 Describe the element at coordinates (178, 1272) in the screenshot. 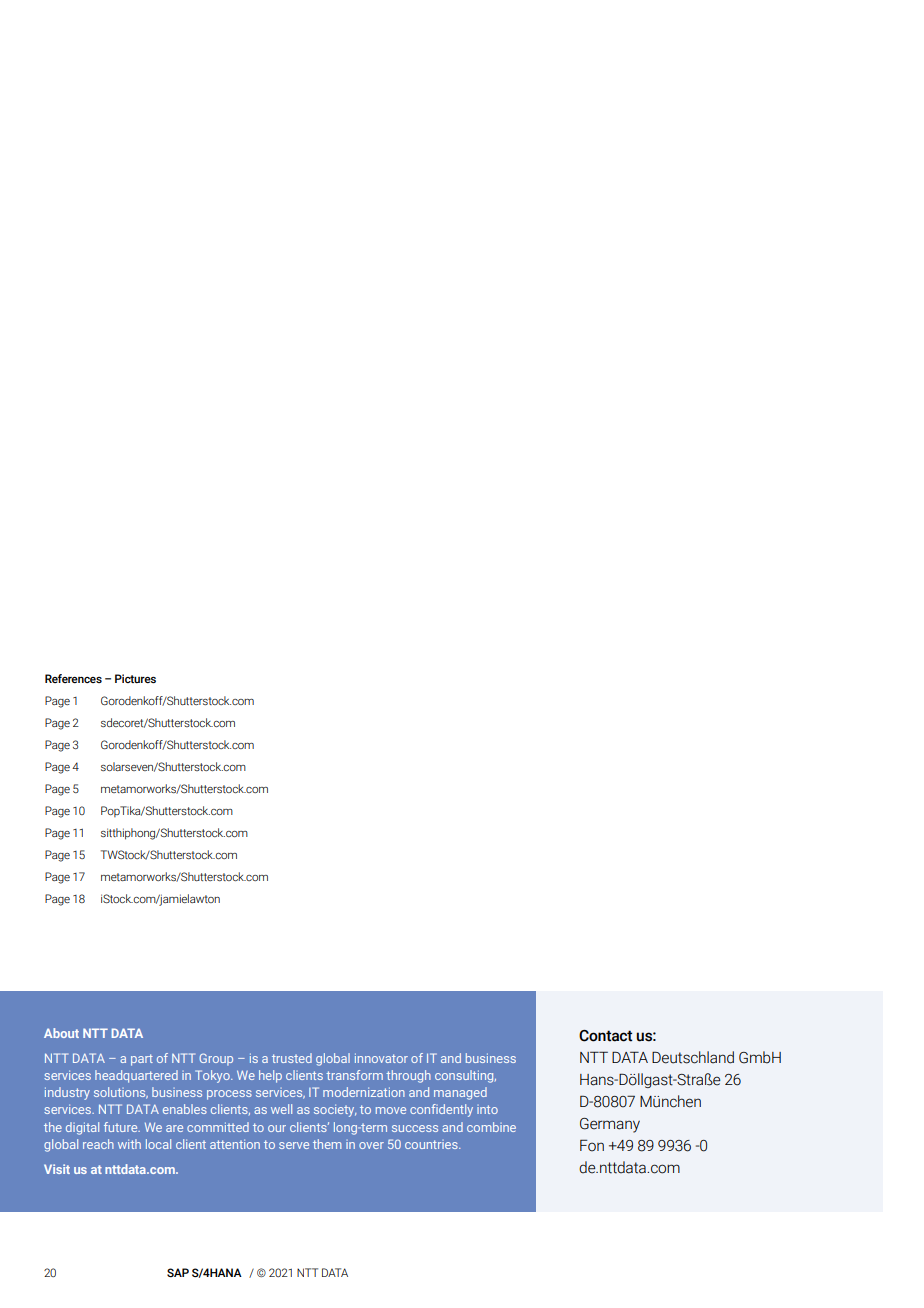

I see `SAP` at that location.
